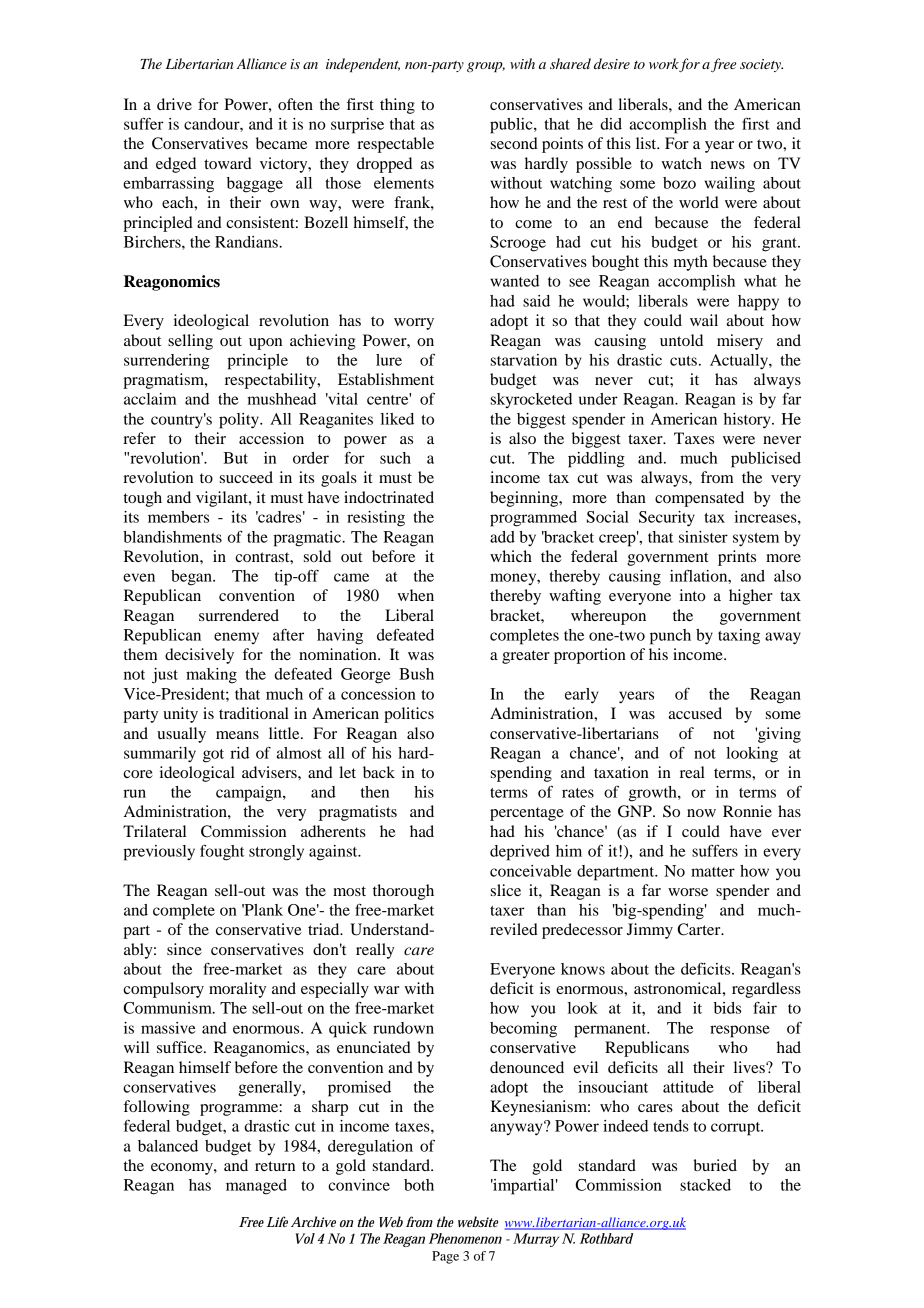 This document has height=1308, width=924. I want to click on managed, so click(256, 1187).
